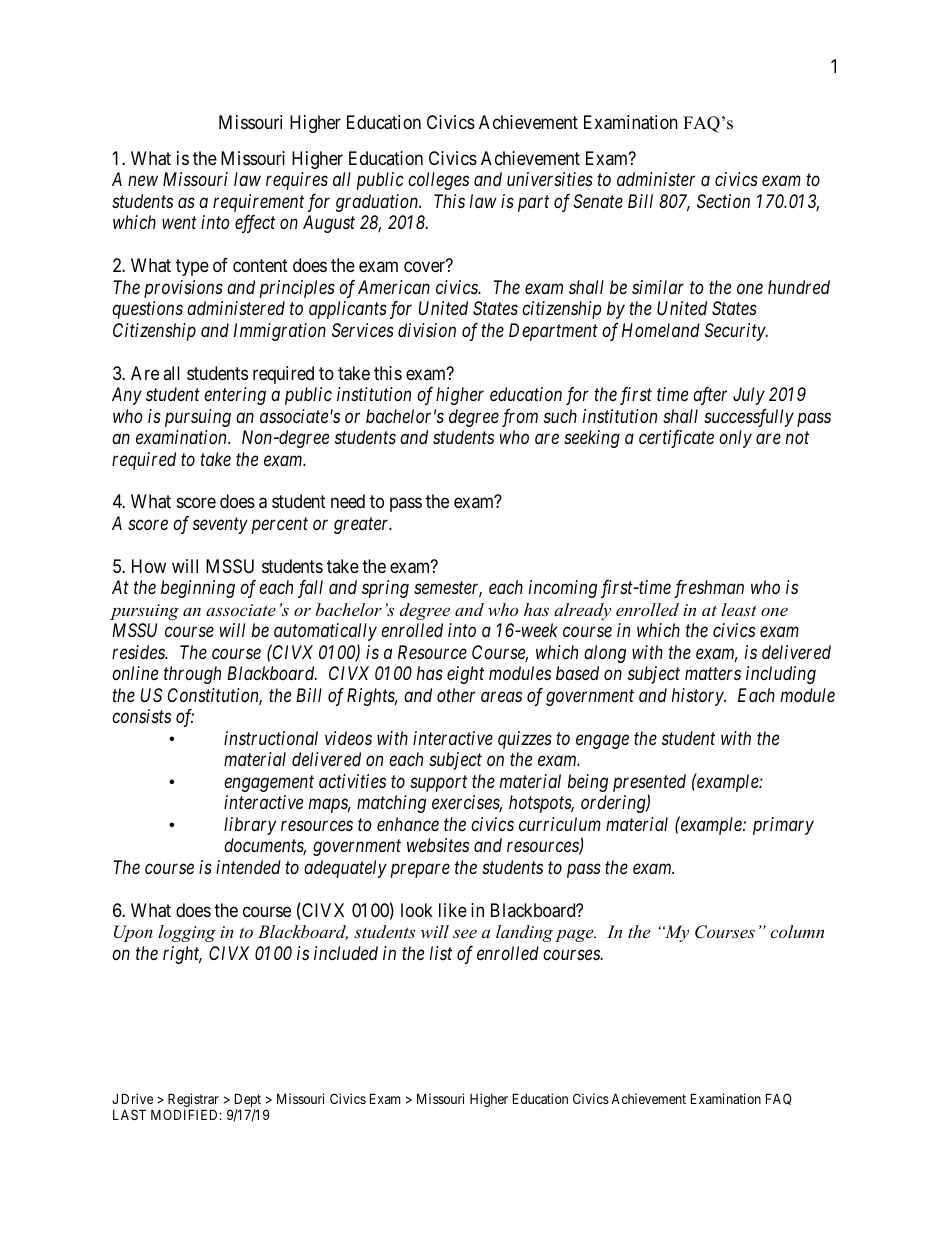 The width and height of the screenshot is (952, 1233). Describe the element at coordinates (438, 181) in the screenshot. I see `colleges` at that location.
